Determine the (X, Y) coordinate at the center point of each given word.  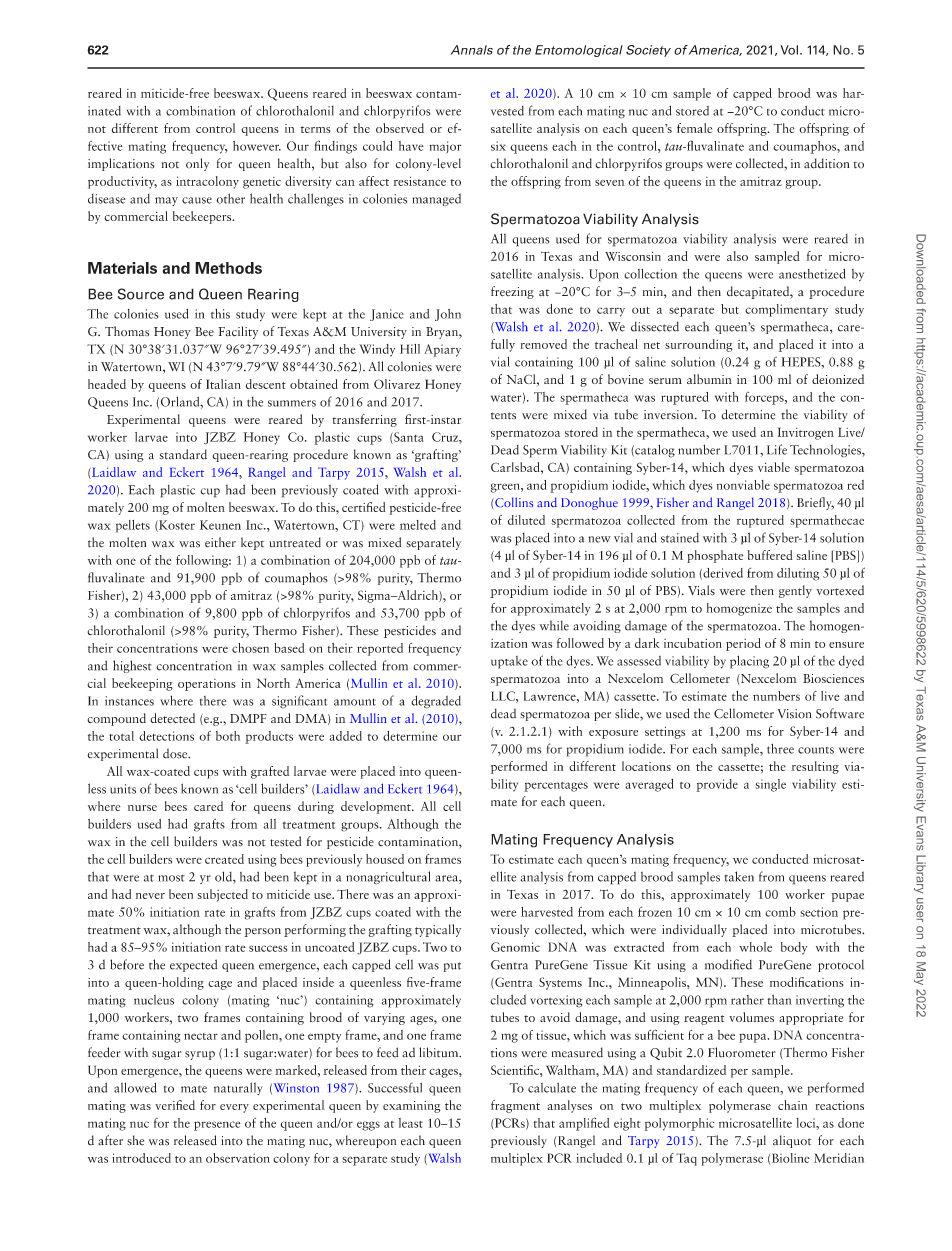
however (257, 146)
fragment (515, 1106)
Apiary (442, 350)
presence (217, 1126)
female (694, 128)
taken (739, 876)
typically (438, 930)
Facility (238, 332)
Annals (472, 50)
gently (795, 591)
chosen (250, 648)
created (224, 859)
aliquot (792, 1141)
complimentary (786, 310)
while (554, 625)
